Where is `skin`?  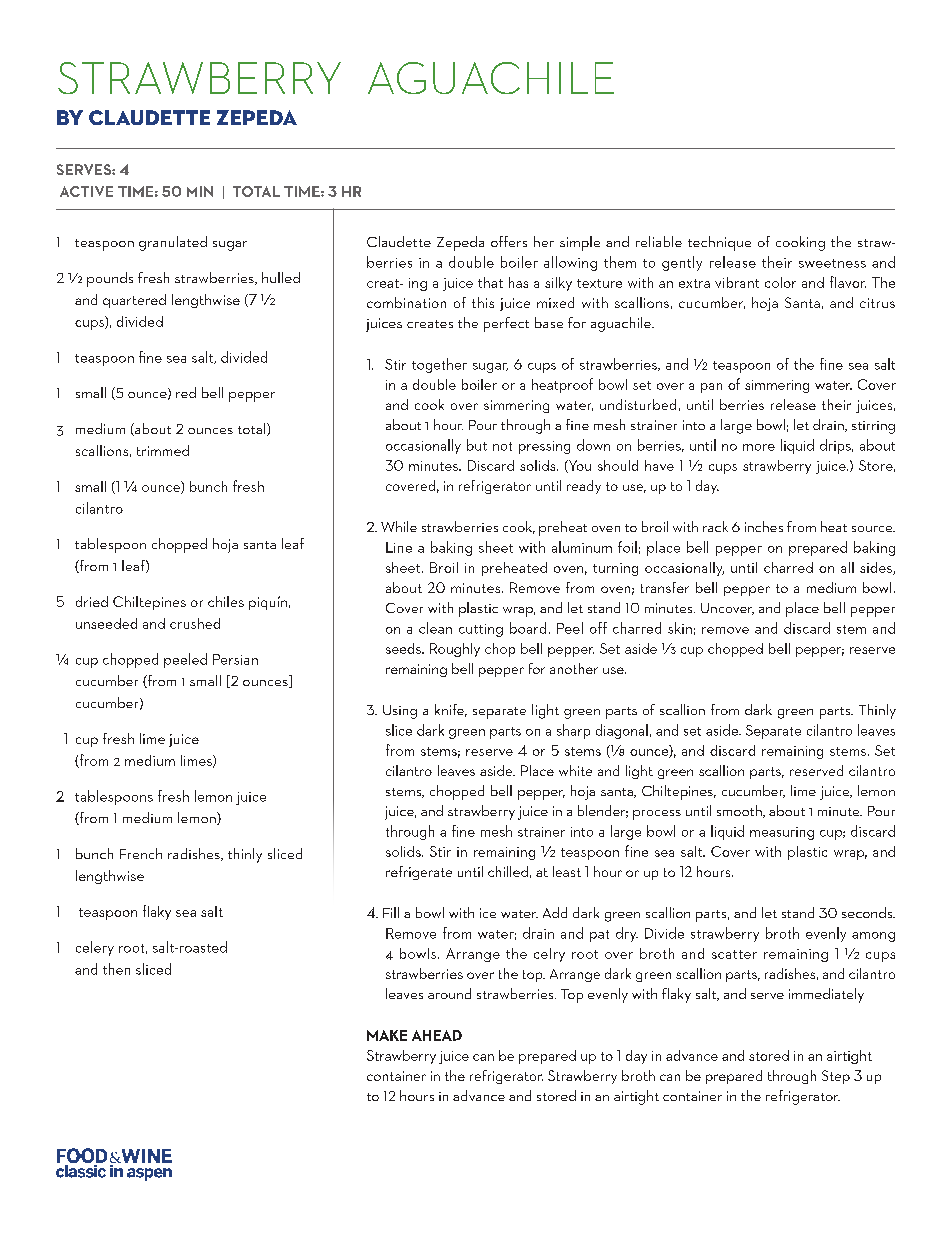 skin is located at coordinates (680, 628).
